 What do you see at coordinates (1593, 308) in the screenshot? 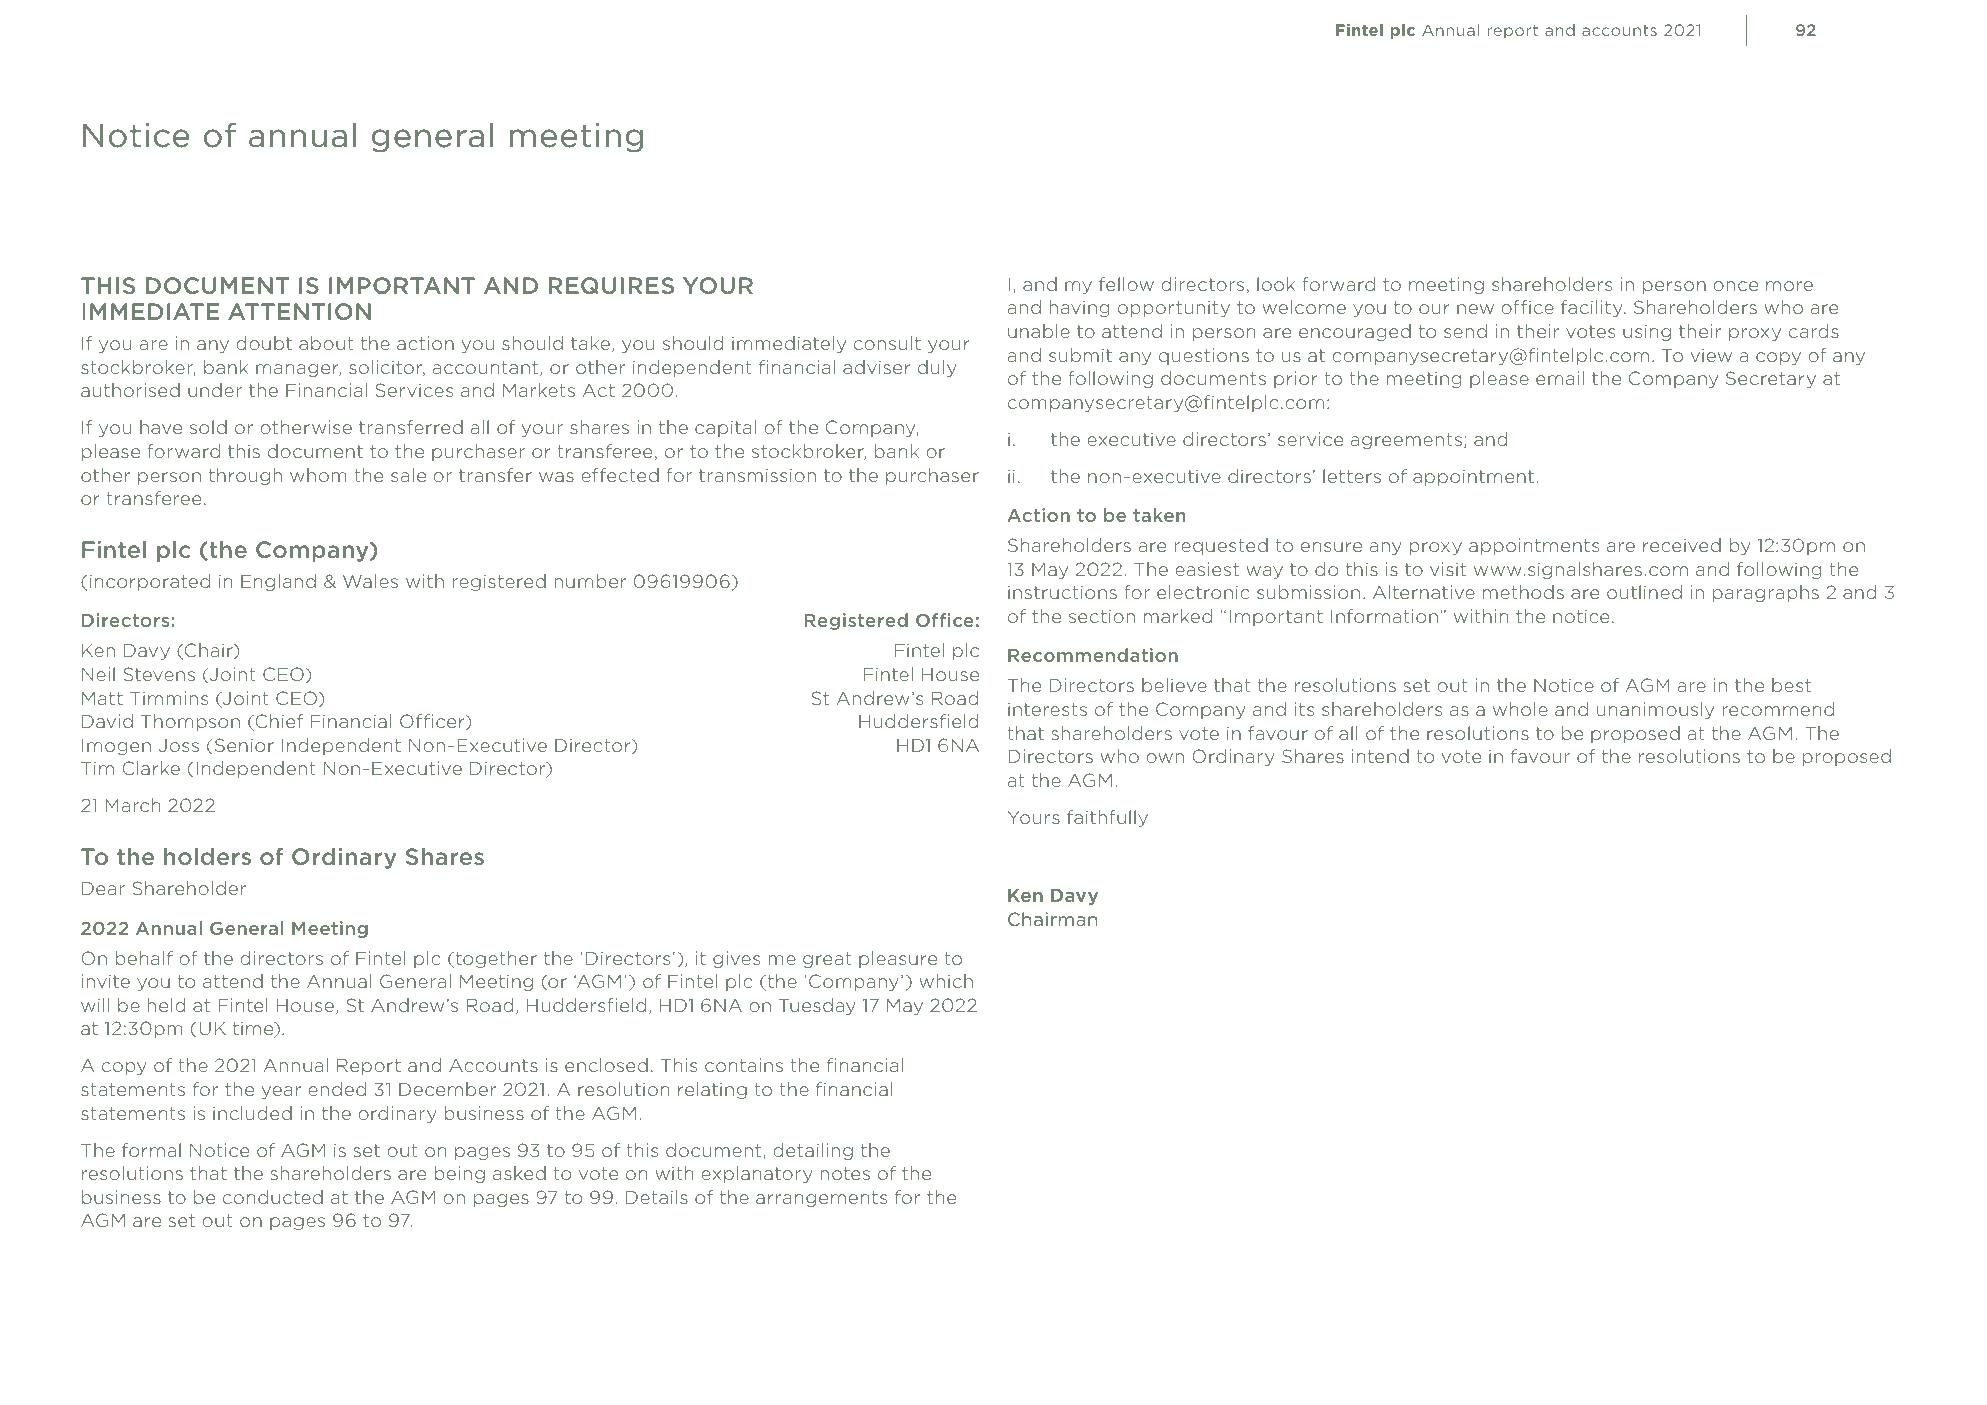
I see `facility` at bounding box center [1593, 308].
